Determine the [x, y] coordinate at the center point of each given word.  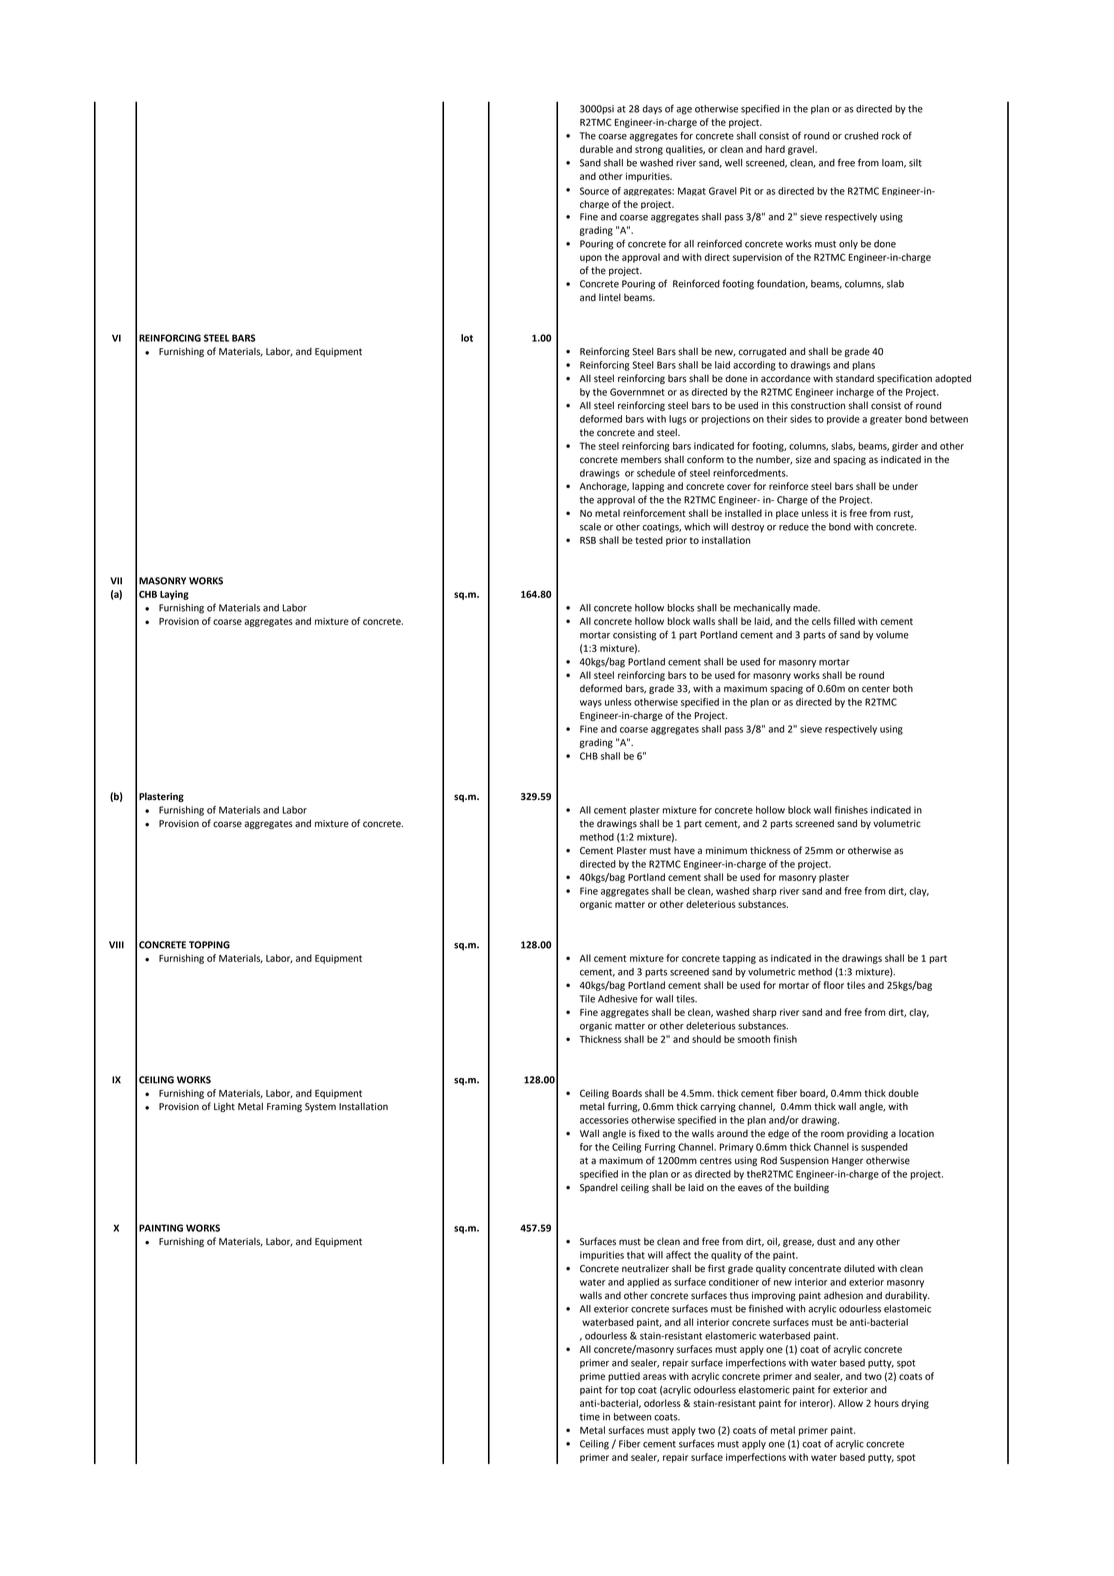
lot [467, 338]
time [590, 1417]
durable [596, 149]
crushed [861, 136]
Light [224, 1107]
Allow [850, 1403]
